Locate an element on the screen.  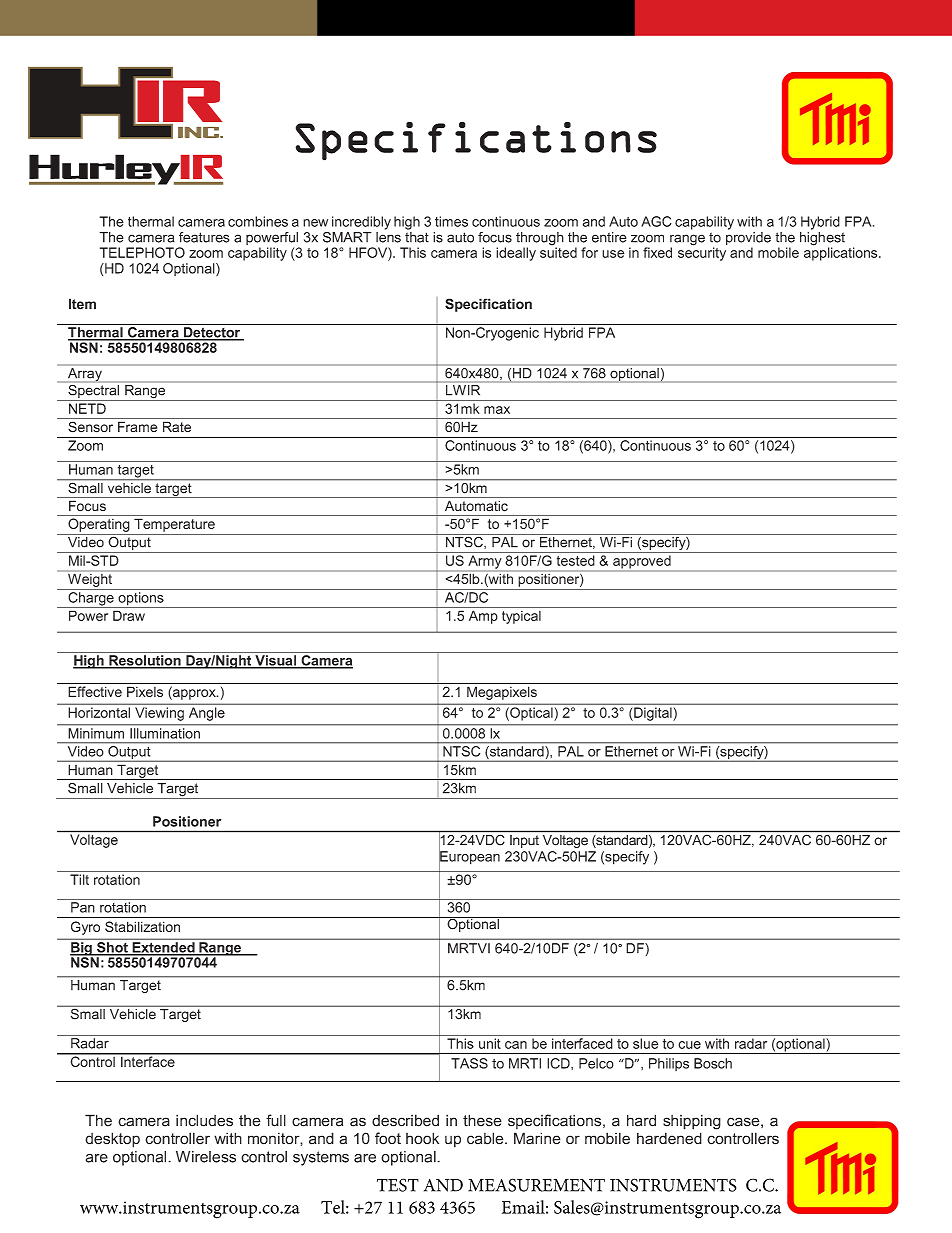
Stabilization is located at coordinates (142, 926).
